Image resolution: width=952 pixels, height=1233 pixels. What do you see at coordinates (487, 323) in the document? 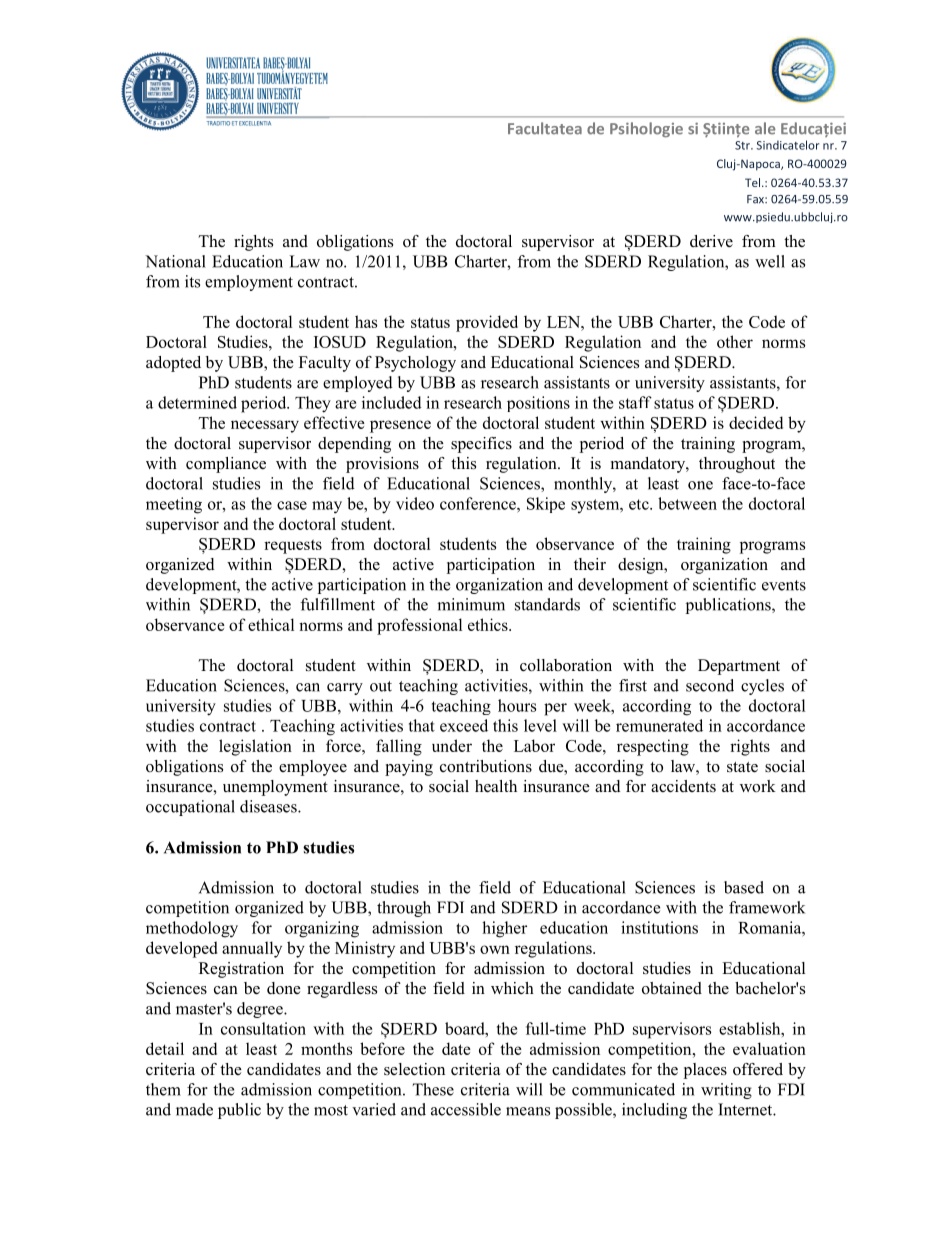
I see `provided` at bounding box center [487, 323].
